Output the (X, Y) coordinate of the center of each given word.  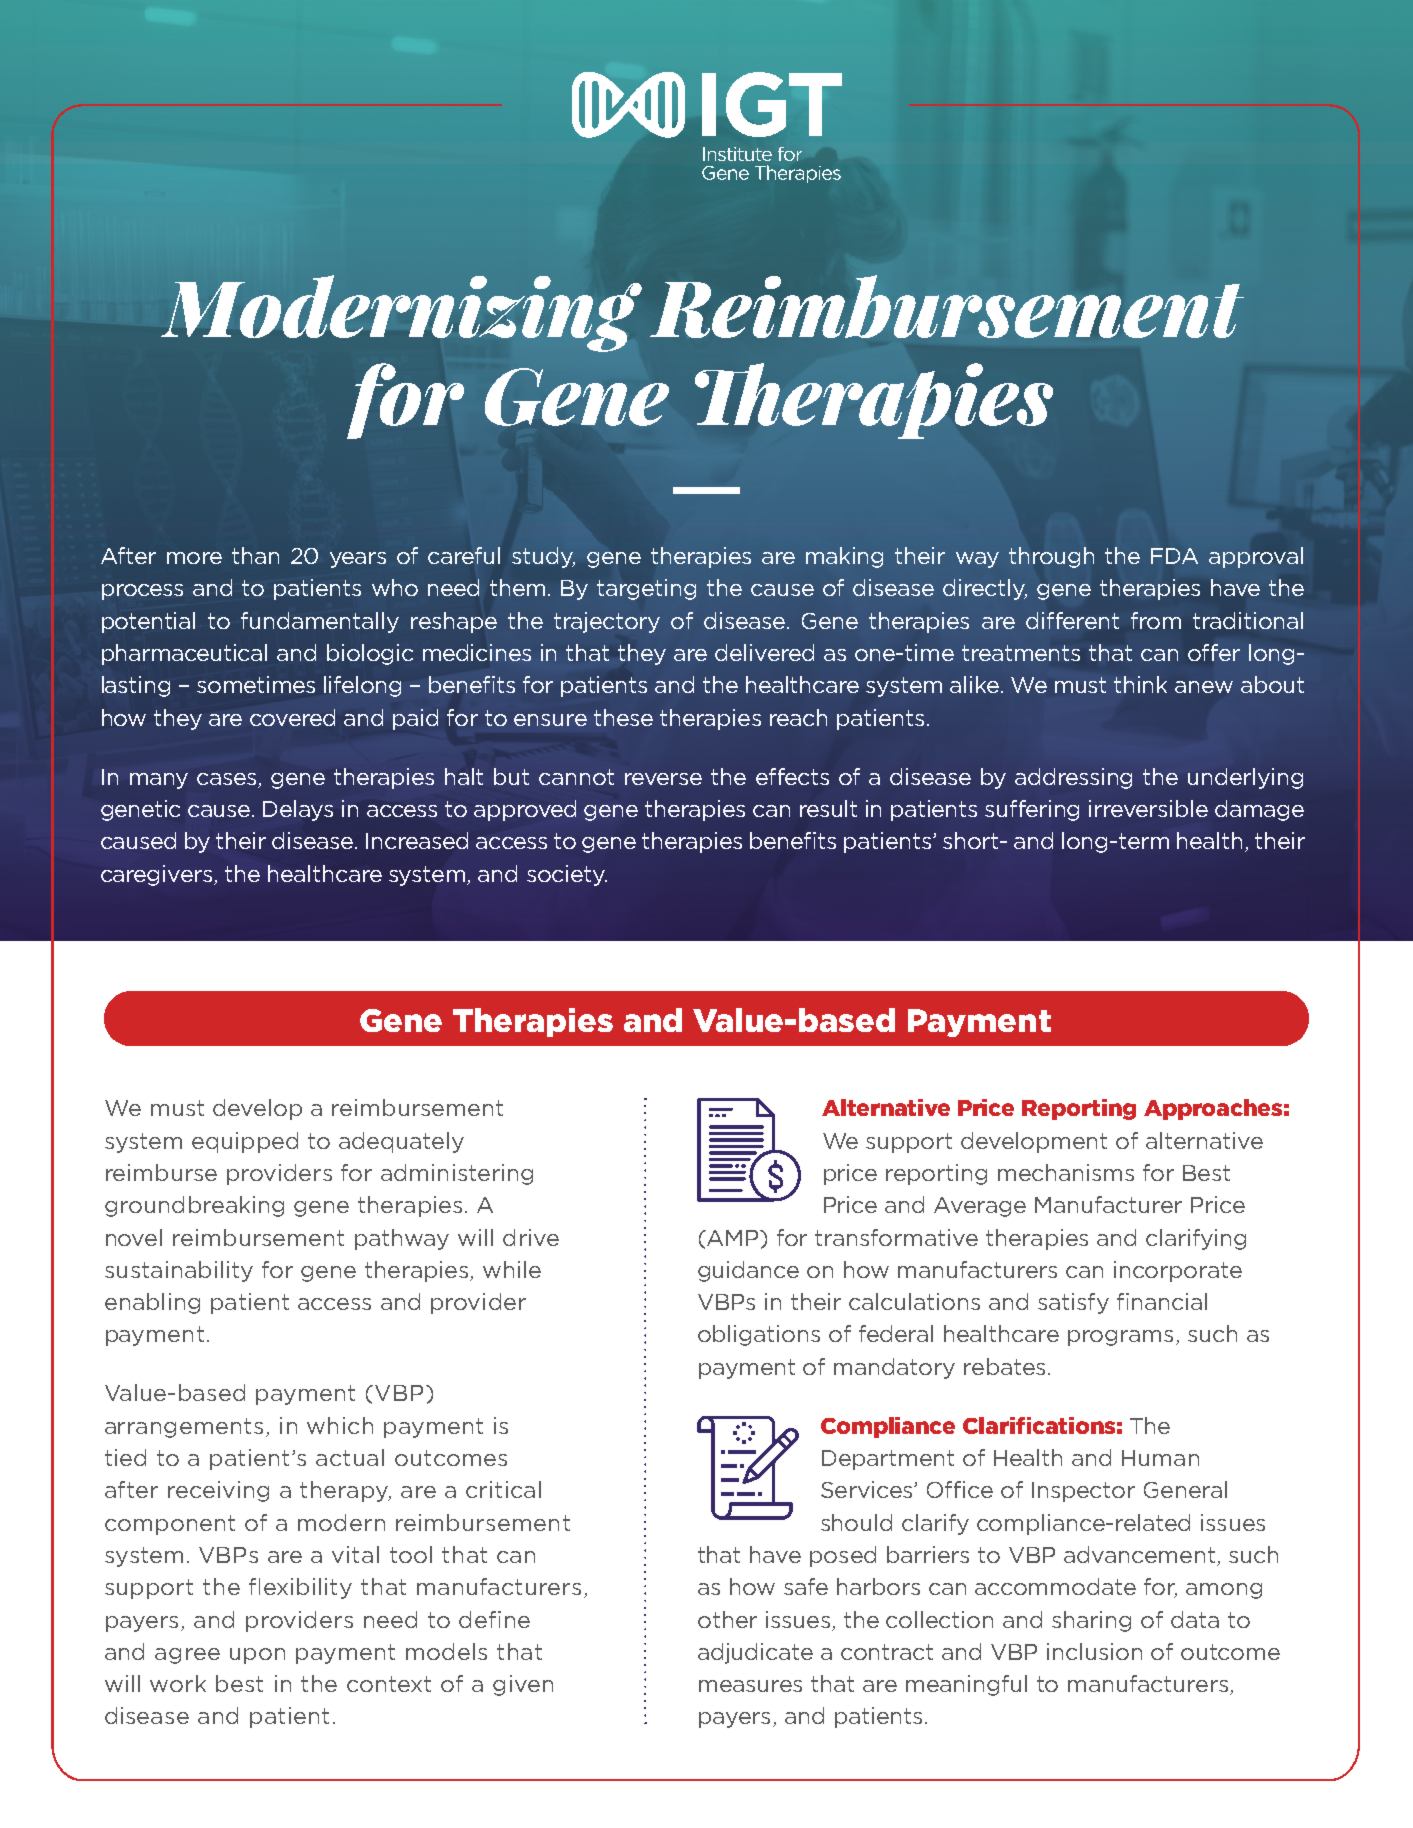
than (255, 555)
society (567, 875)
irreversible (1148, 808)
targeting (646, 589)
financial (1162, 1301)
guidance (748, 1271)
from (1156, 620)
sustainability (179, 1271)
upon (257, 1656)
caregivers (158, 875)
